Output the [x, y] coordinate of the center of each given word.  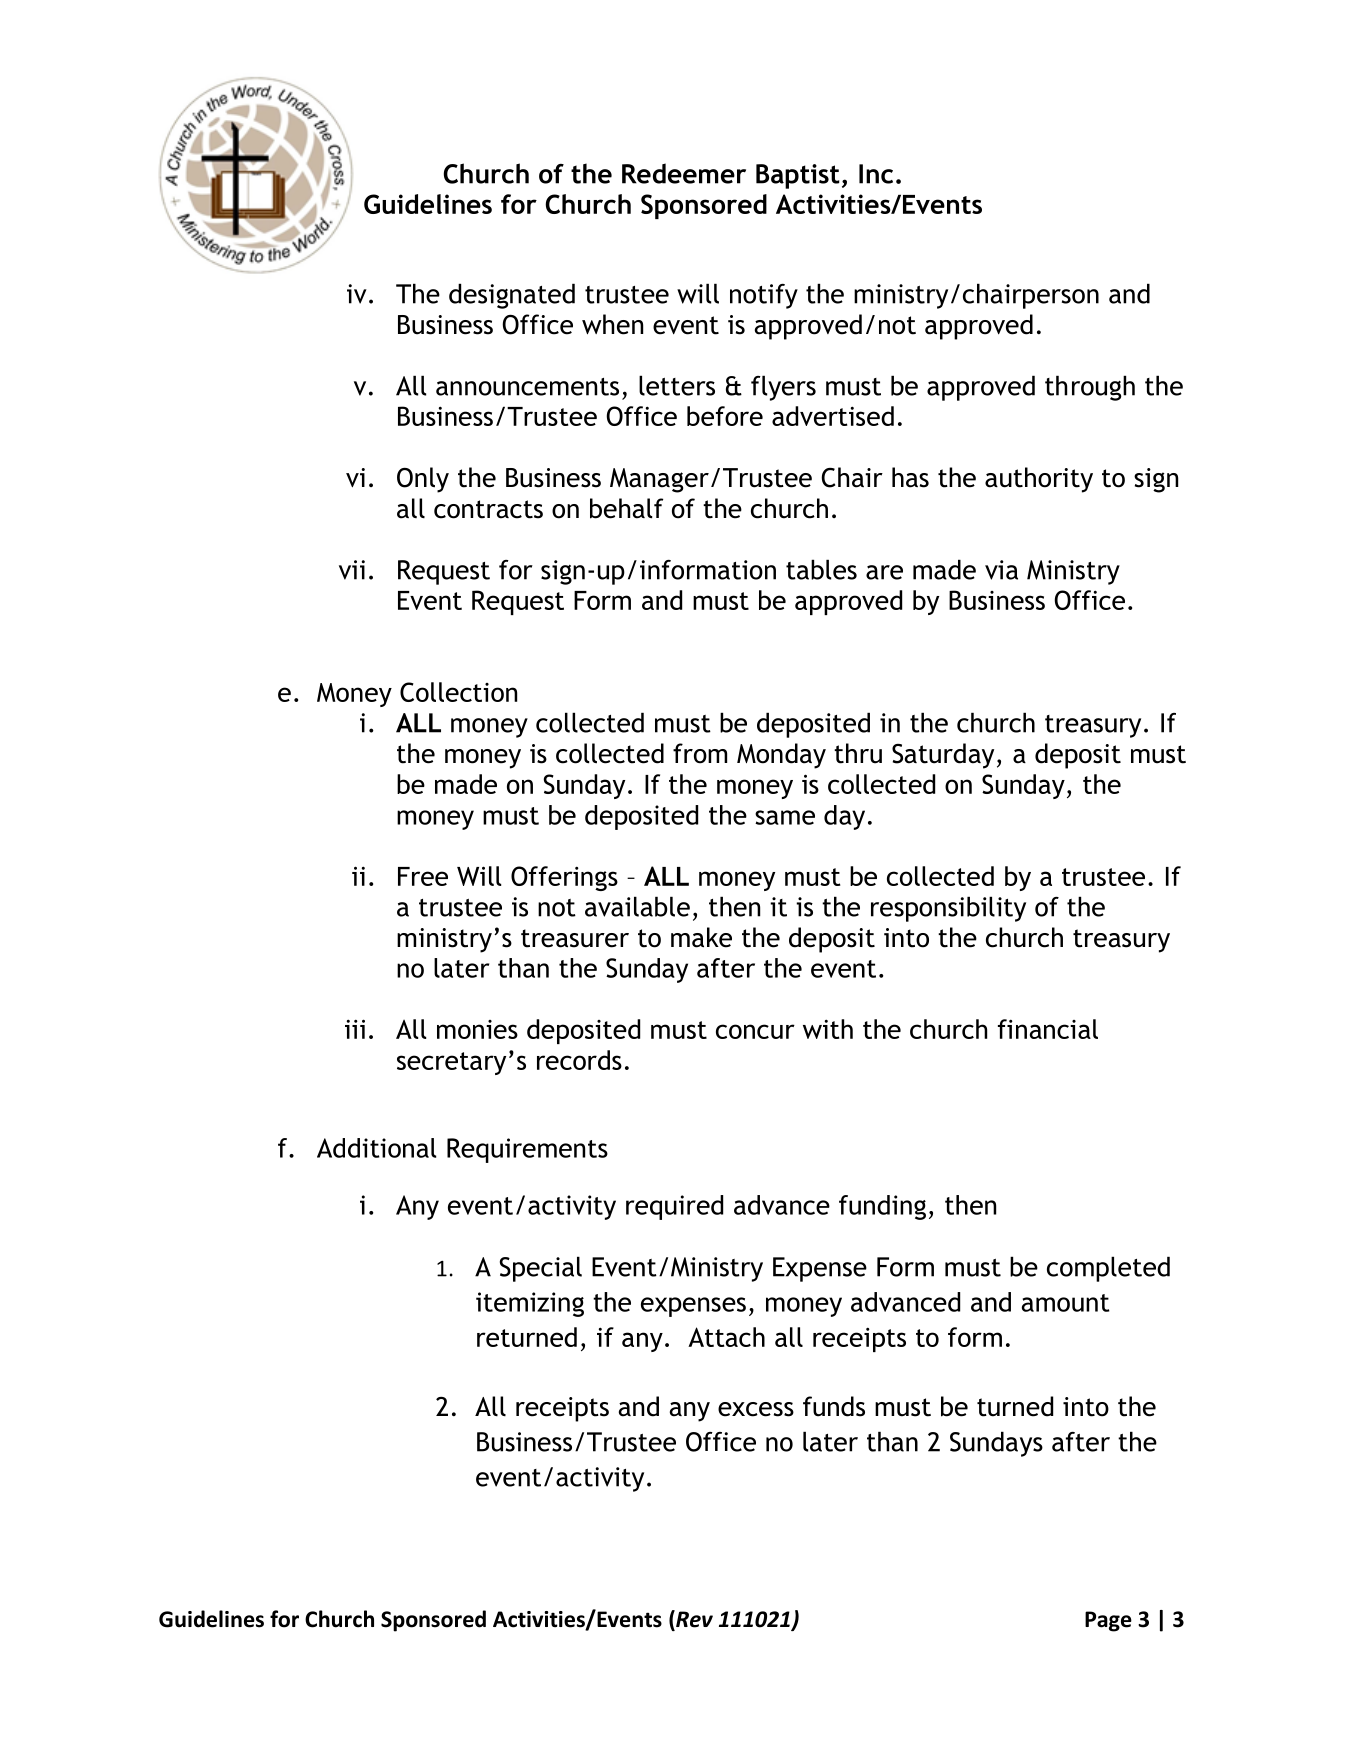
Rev [693, 1620]
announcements [527, 387]
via [1001, 570]
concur [755, 1031]
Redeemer [684, 173]
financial [1048, 1029]
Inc [876, 174]
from [700, 753]
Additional [376, 1148]
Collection [458, 692]
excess [756, 1409]
